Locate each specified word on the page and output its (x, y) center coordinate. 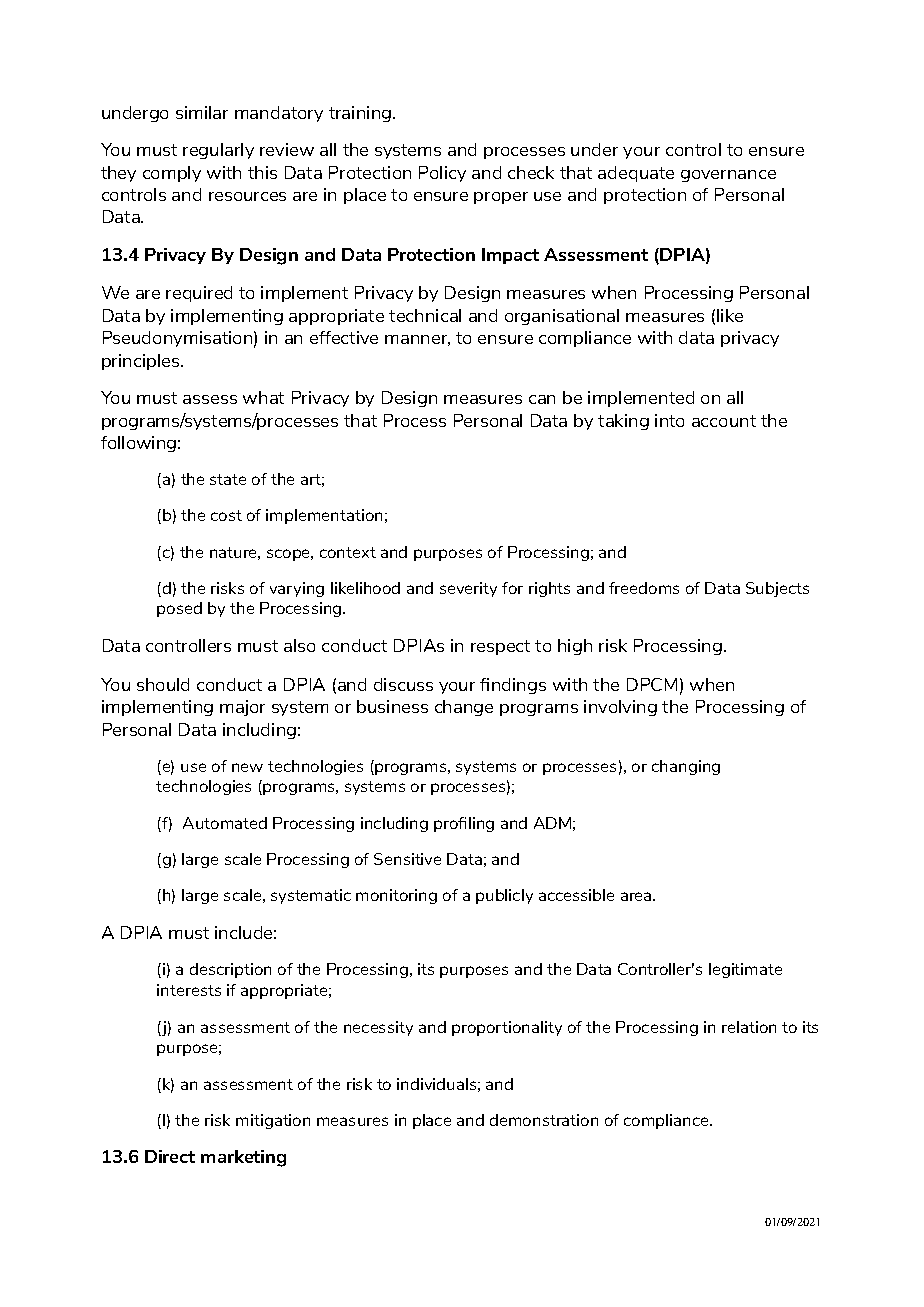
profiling (464, 824)
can (542, 399)
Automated (225, 823)
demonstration (544, 1120)
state (228, 479)
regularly (218, 151)
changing (686, 767)
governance (728, 176)
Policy (442, 174)
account (724, 421)
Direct (170, 1156)
